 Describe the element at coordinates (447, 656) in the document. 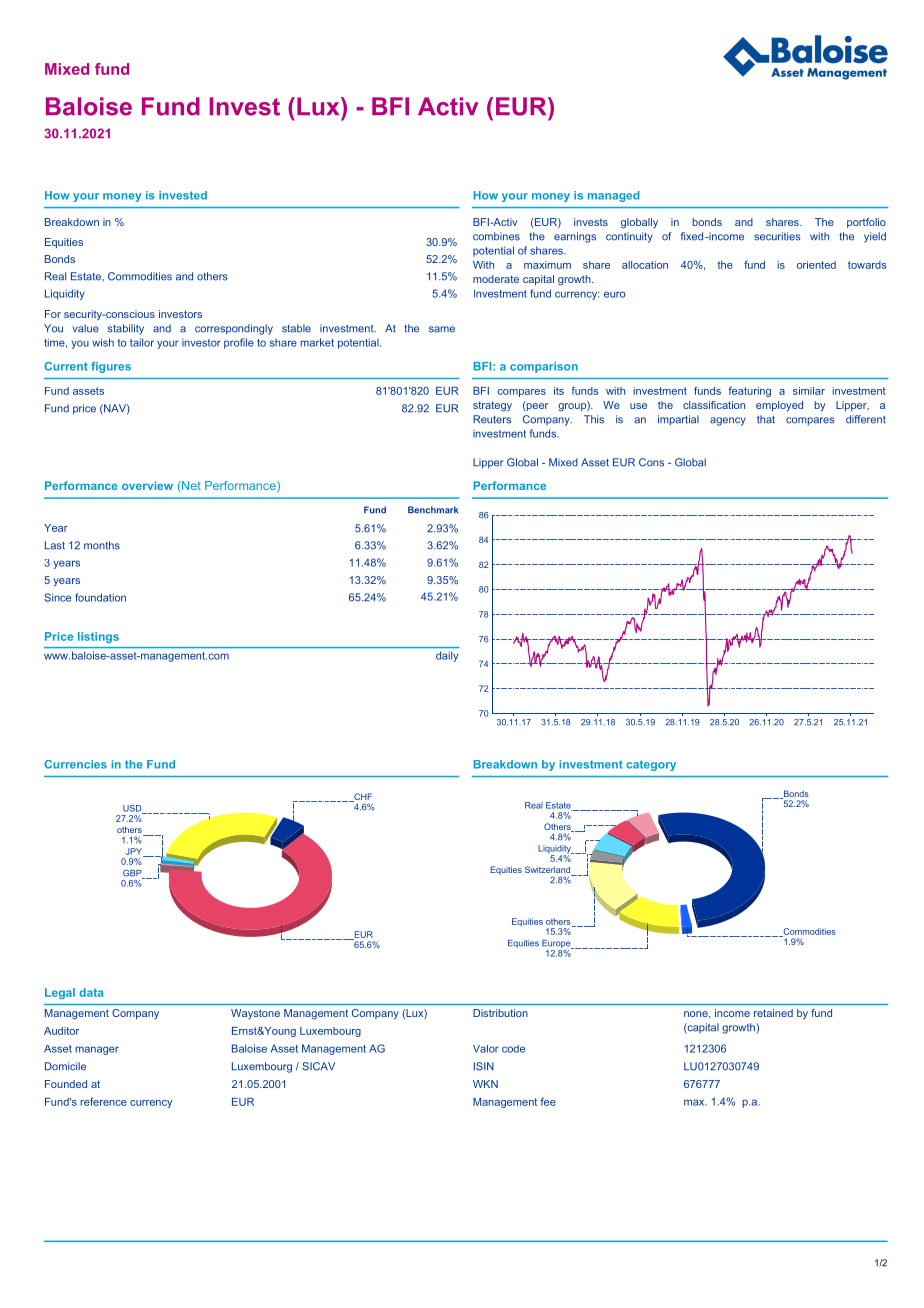

I see `daily` at that location.
